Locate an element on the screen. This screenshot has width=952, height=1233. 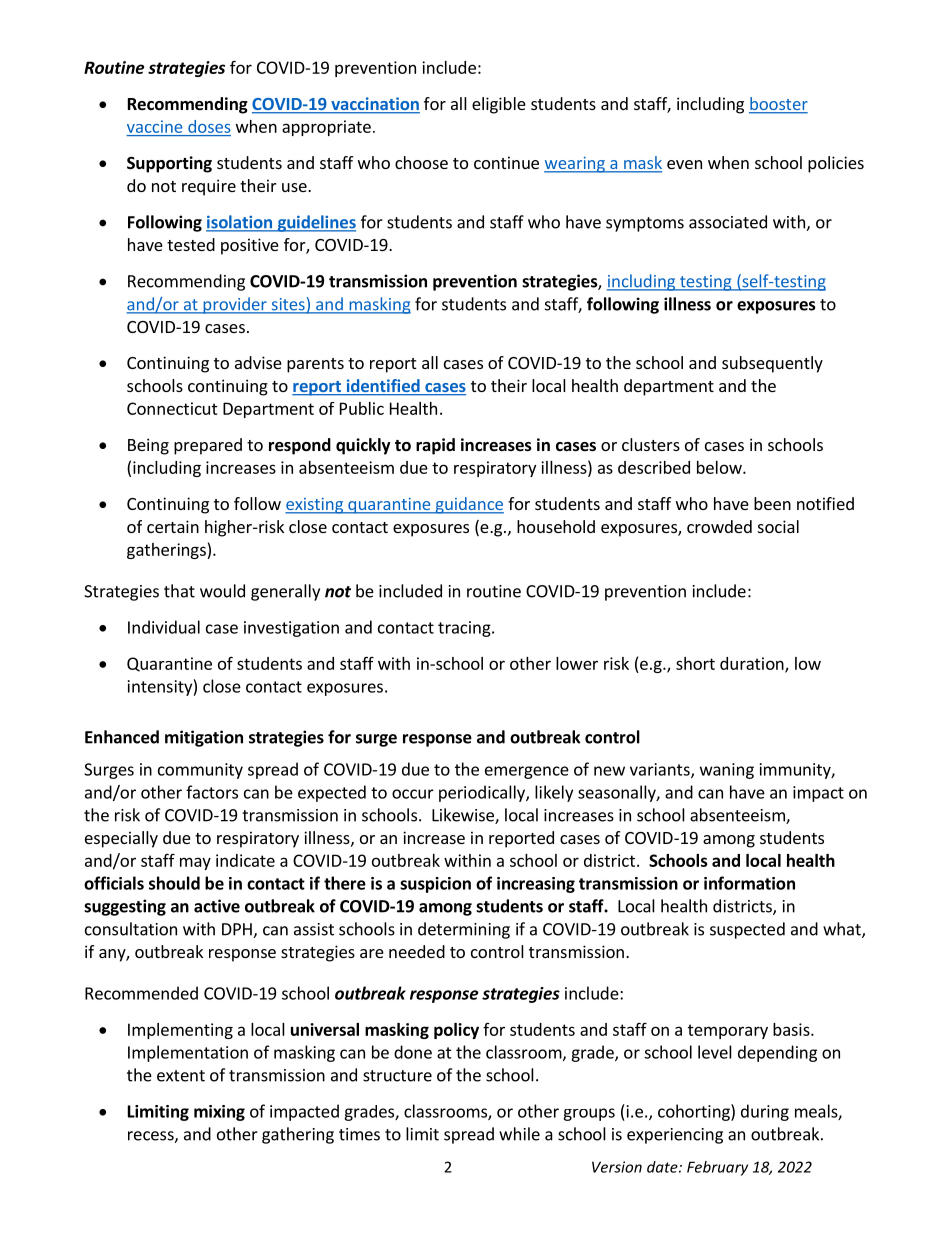
subsequently is located at coordinates (772, 364).
